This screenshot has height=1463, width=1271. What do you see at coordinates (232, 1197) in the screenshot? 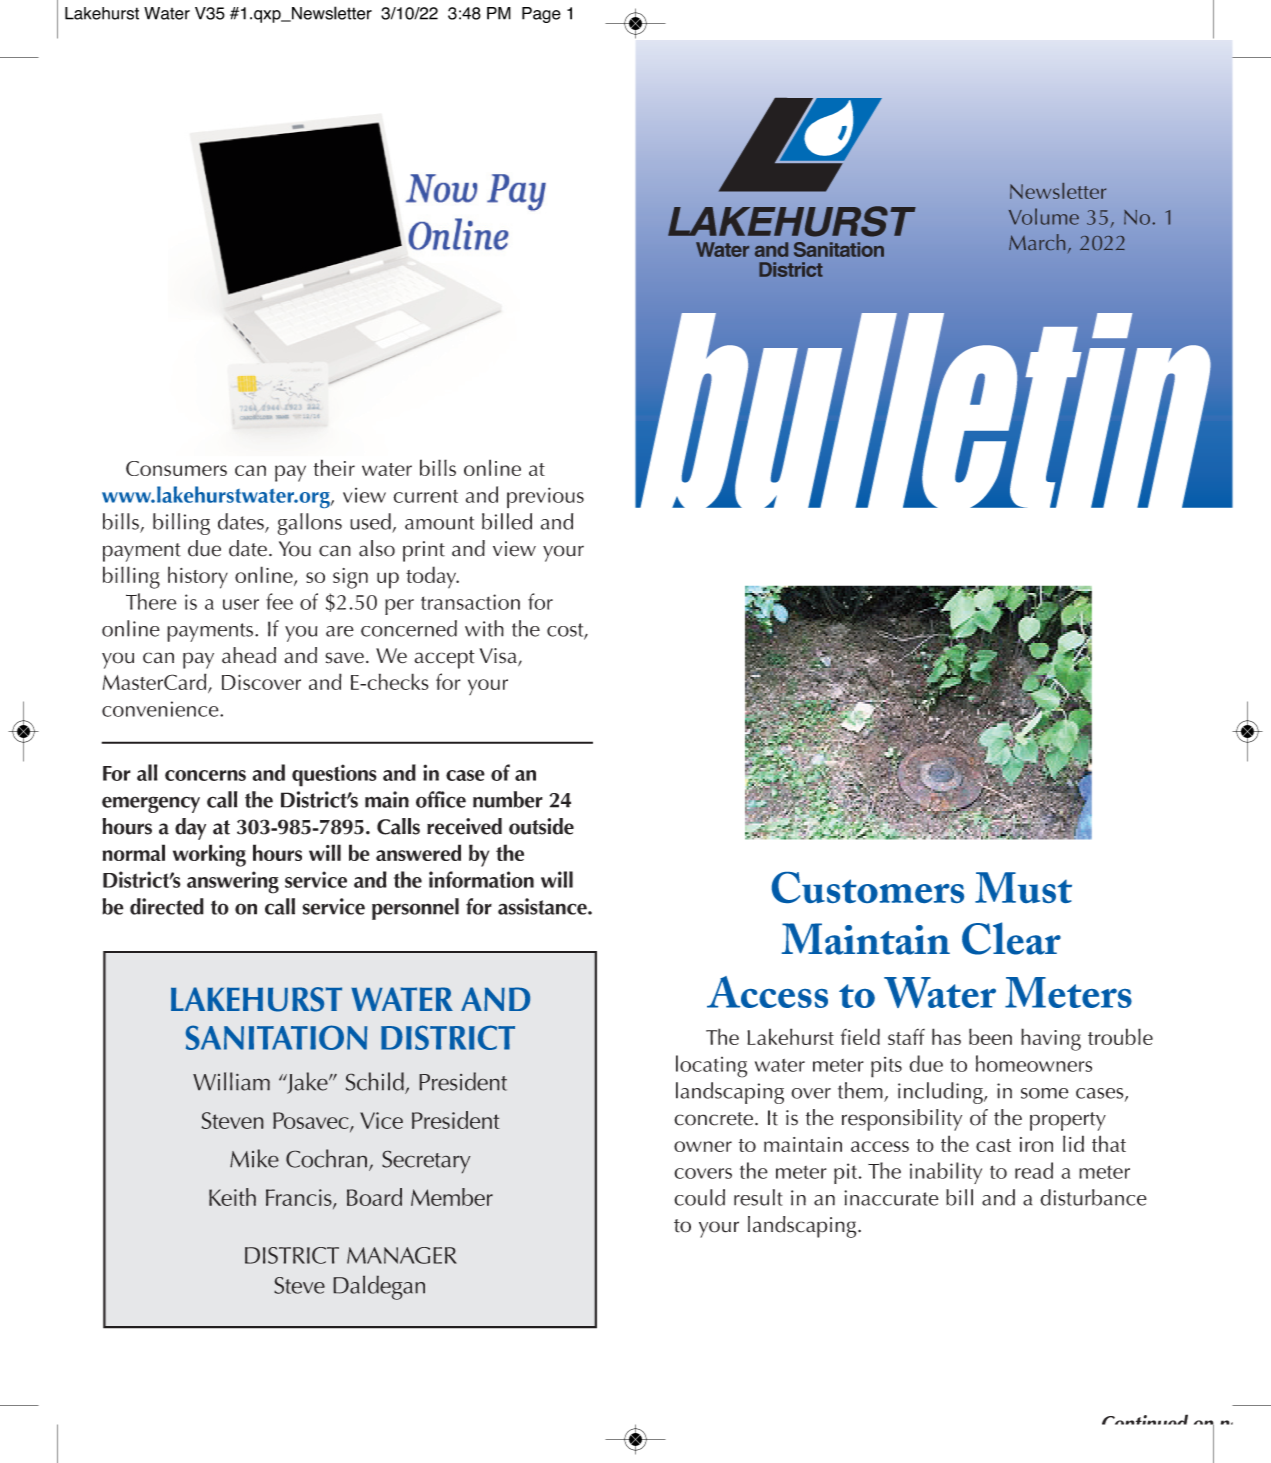
I see `Keith` at bounding box center [232, 1197].
